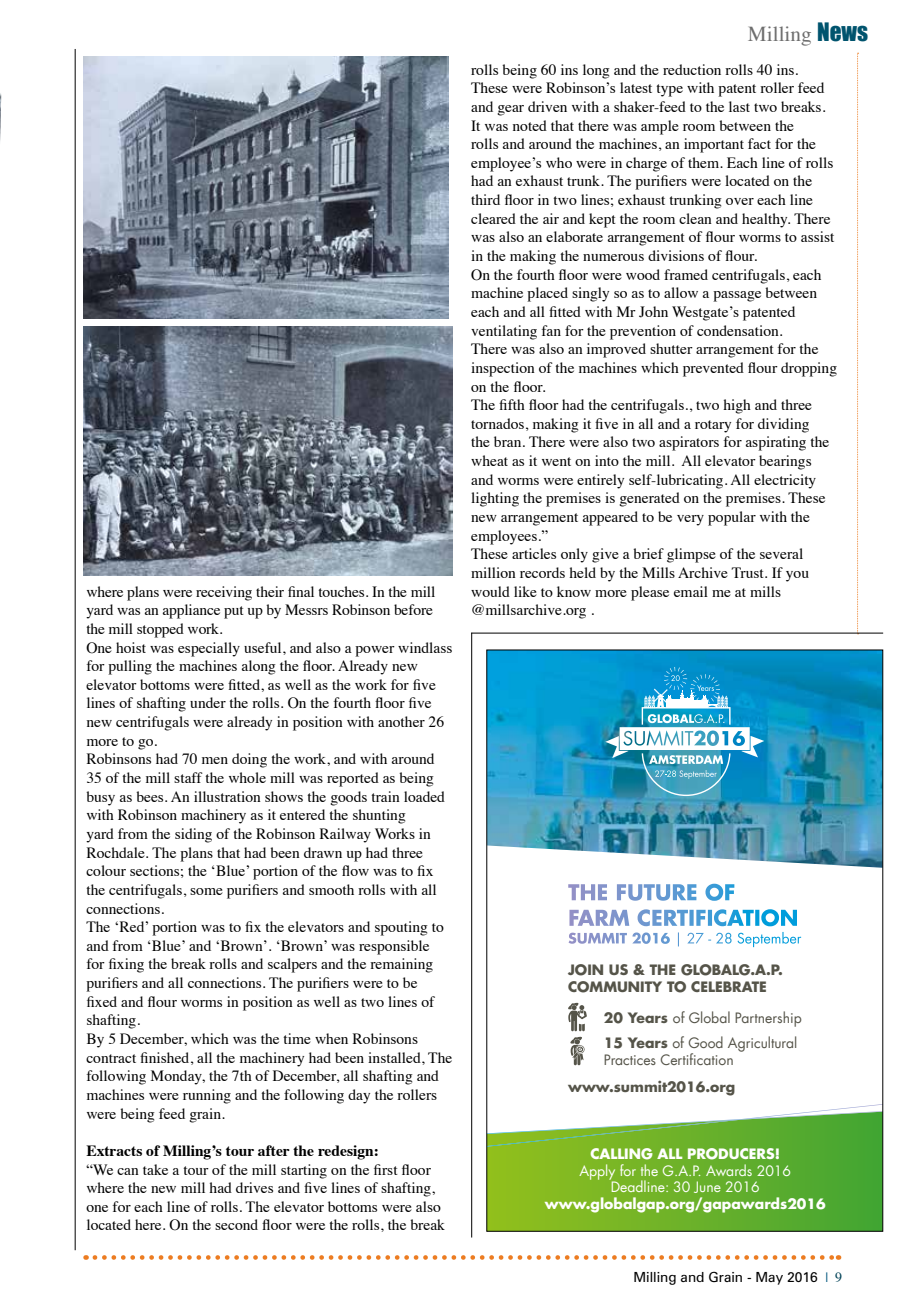  What do you see at coordinates (236, 1224) in the screenshot?
I see `second` at bounding box center [236, 1224].
